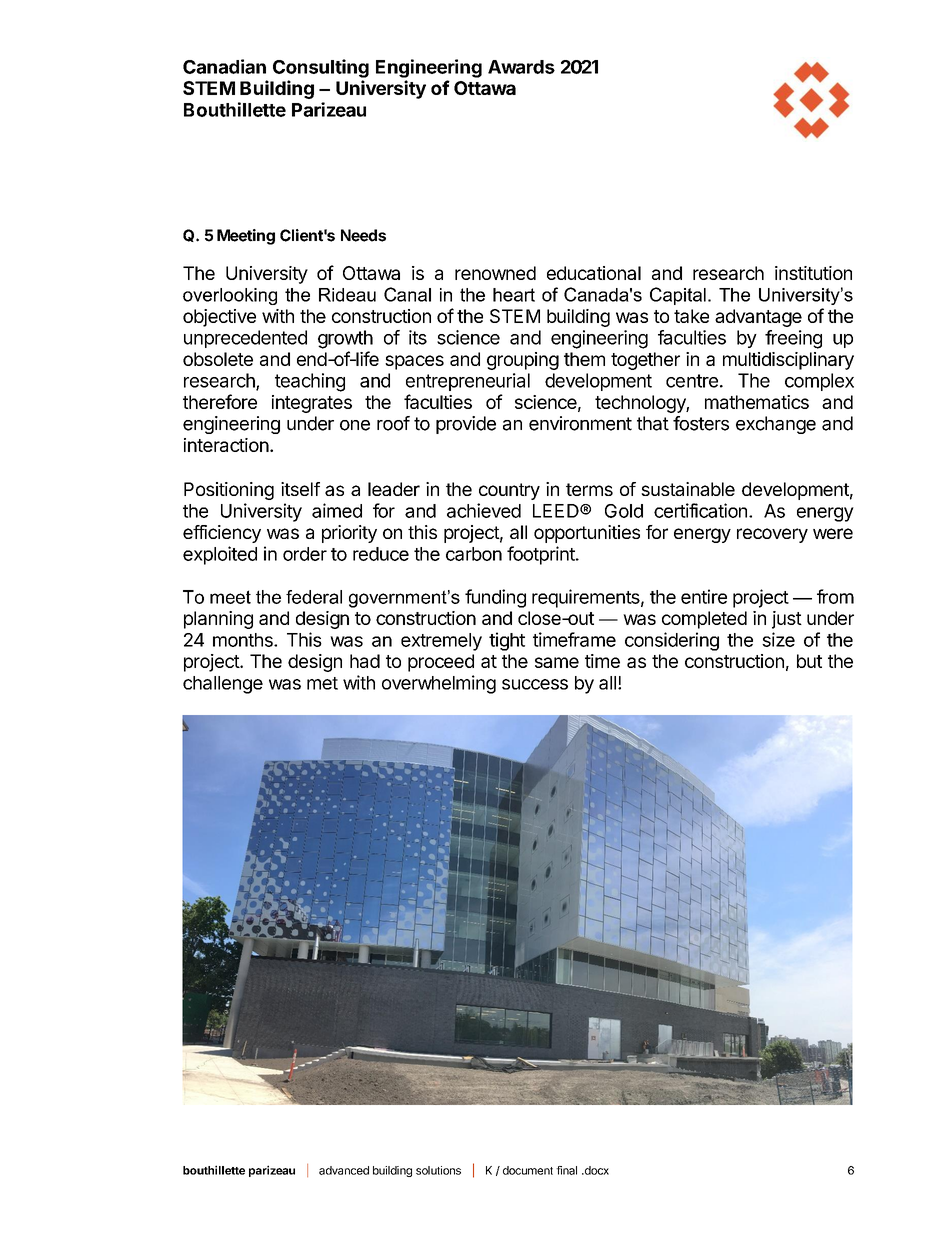 The width and height of the document is (952, 1233). Describe the element at coordinates (314, 597) in the document. I see `federal` at that location.
